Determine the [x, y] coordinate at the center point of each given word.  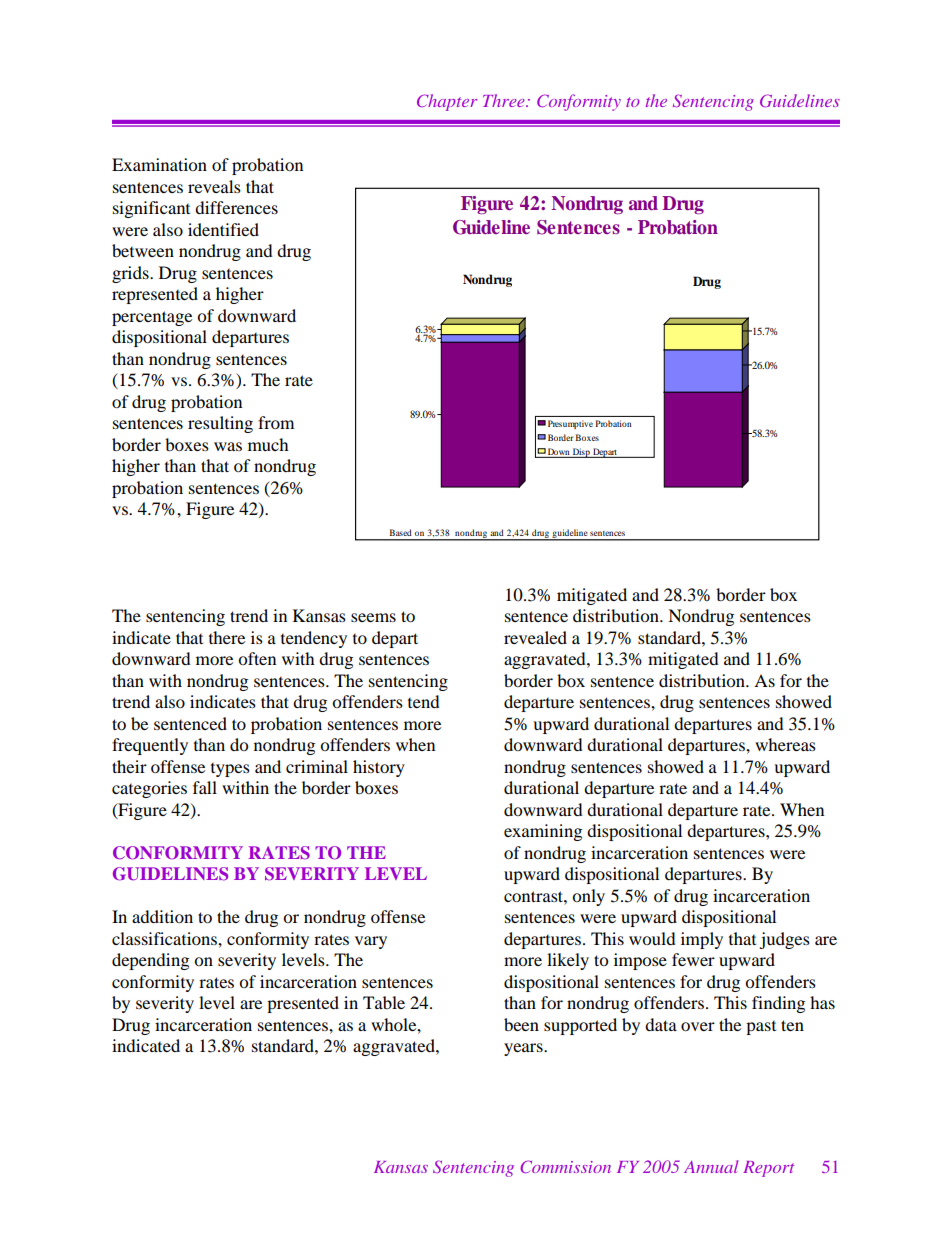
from [276, 422]
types [230, 770]
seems [373, 617]
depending [150, 961]
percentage [152, 318]
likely [568, 961]
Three [505, 100]
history [379, 768]
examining [543, 832]
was [228, 446]
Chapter [447, 102]
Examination [159, 164]
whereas [785, 744]
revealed [535, 637]
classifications [165, 938]
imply [702, 940]
